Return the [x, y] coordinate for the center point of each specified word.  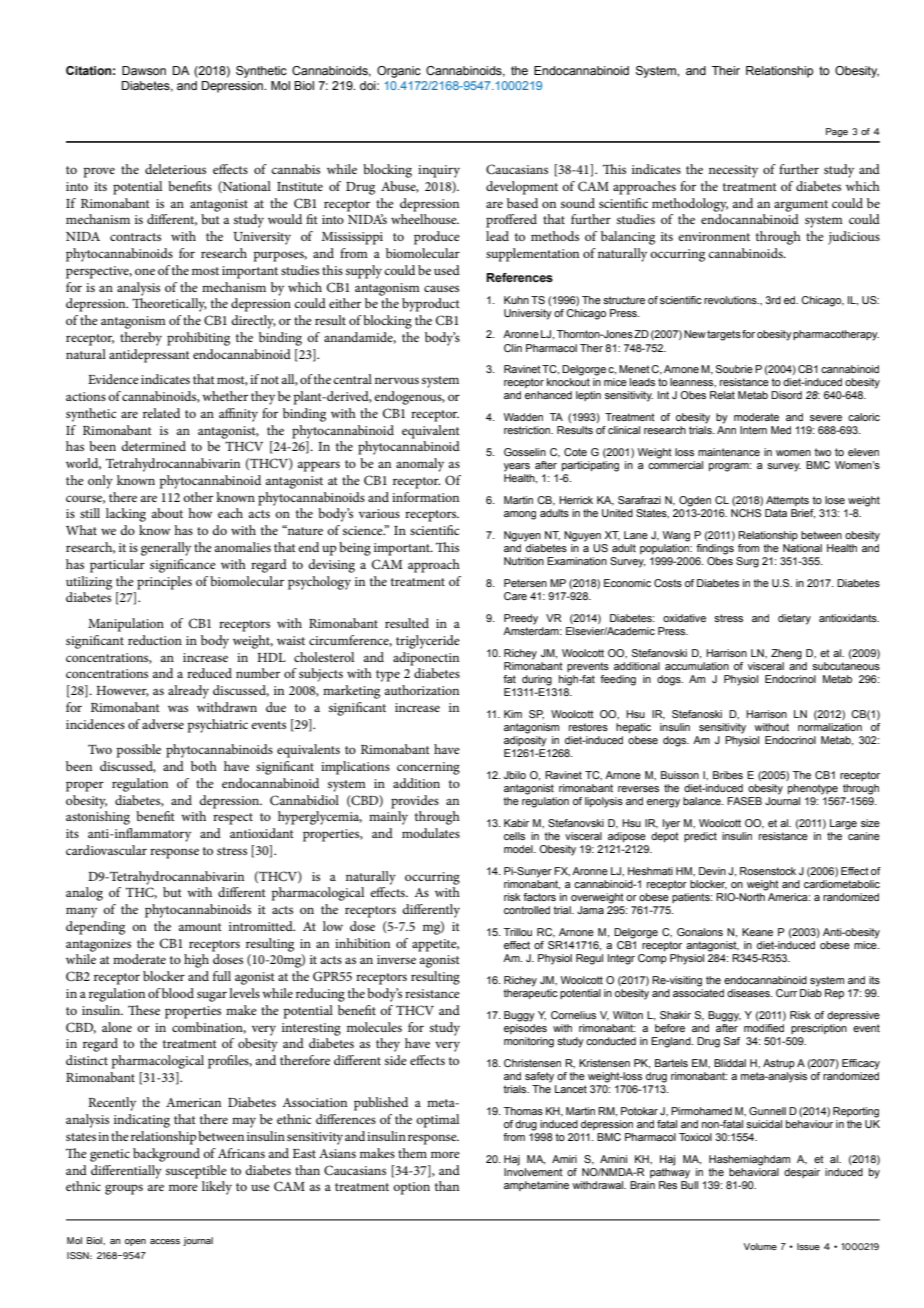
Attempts [787, 501]
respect [233, 819]
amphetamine [536, 1186]
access [165, 1241]
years [517, 467]
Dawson [144, 70]
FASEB [744, 801]
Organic [399, 72]
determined [153, 446]
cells [514, 836]
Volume [760, 1246]
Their [726, 70]
